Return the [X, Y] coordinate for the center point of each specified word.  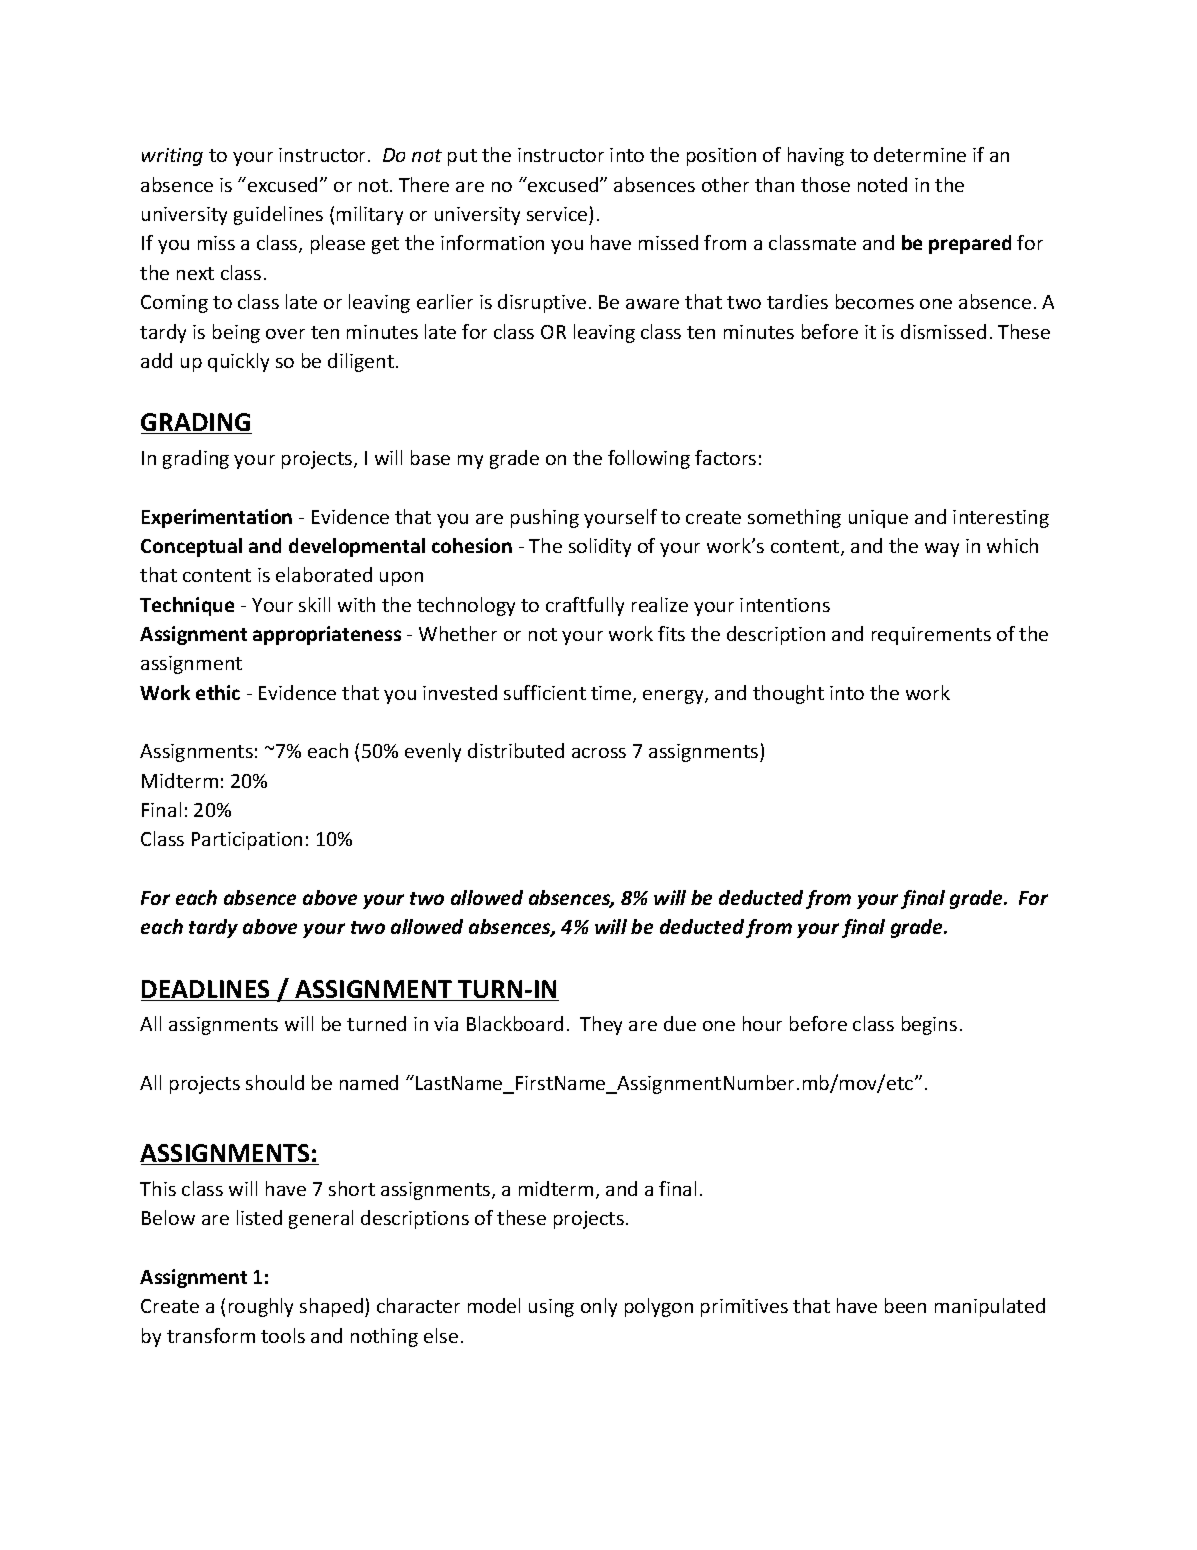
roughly [261, 1307]
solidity [600, 547]
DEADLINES [206, 990]
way [942, 550]
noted [882, 184]
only [599, 1307]
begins [929, 1025]
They [601, 1025]
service [557, 214]
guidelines [278, 215]
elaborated [324, 574]
